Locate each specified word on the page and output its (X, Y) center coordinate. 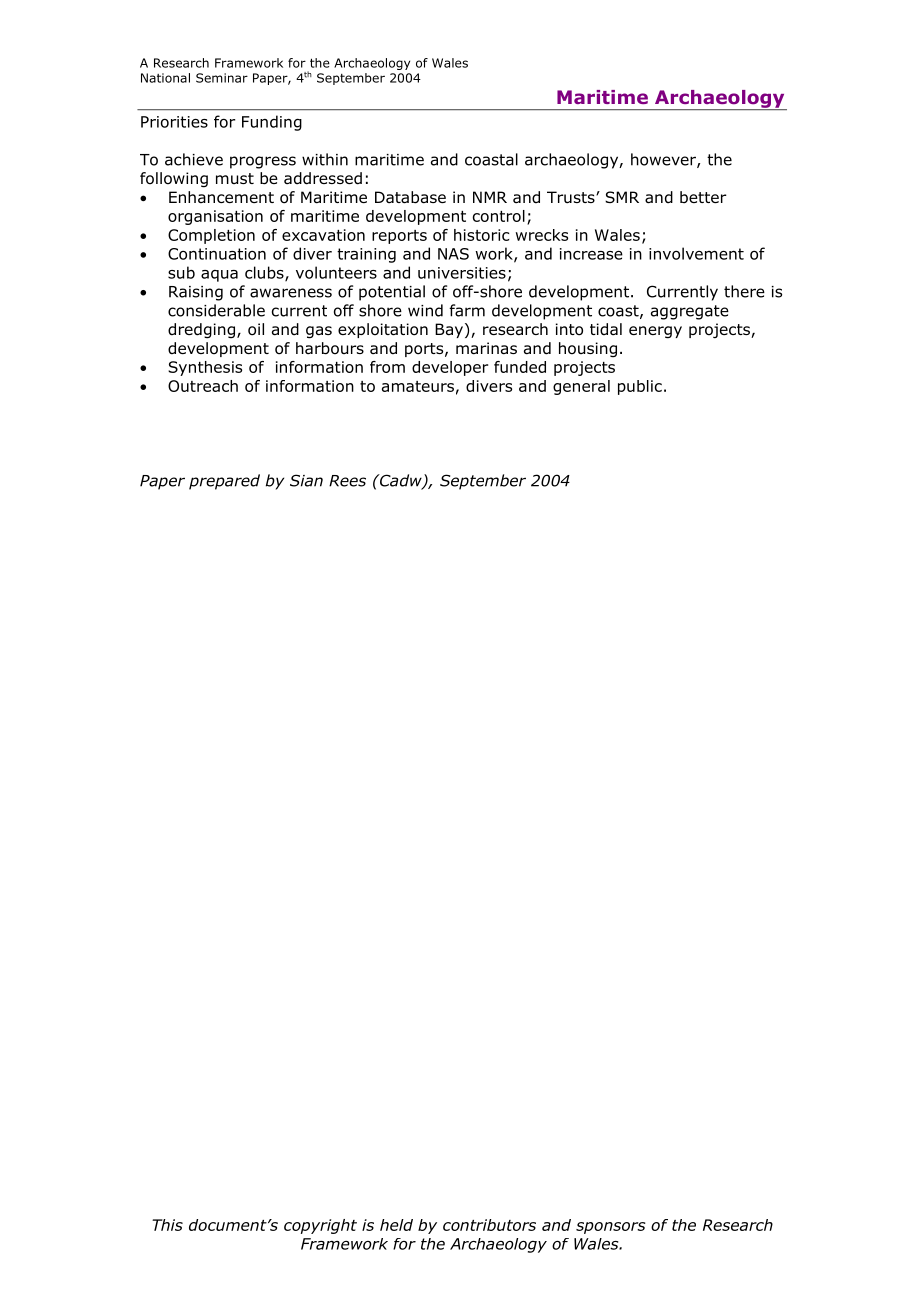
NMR (490, 197)
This (167, 1225)
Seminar (222, 78)
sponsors (611, 1228)
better (703, 197)
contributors (489, 1225)
